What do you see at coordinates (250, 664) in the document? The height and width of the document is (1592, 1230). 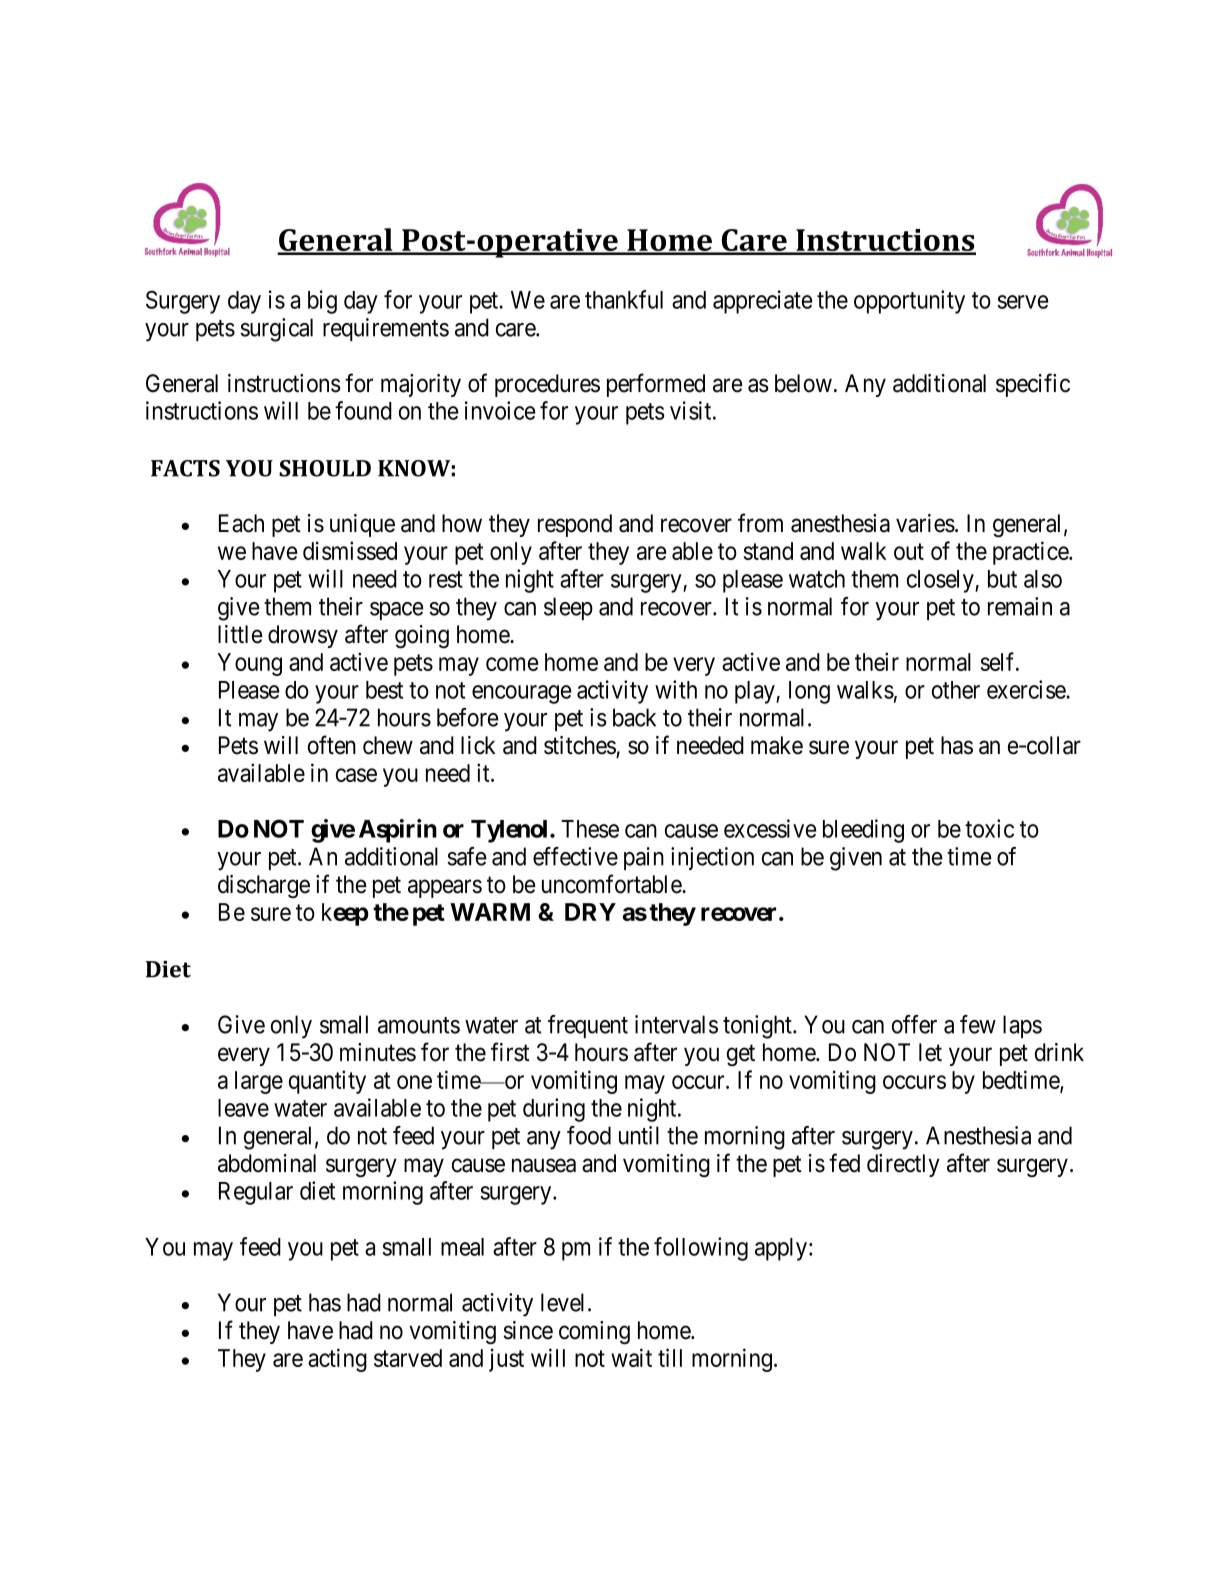 I see `Young` at bounding box center [250, 664].
